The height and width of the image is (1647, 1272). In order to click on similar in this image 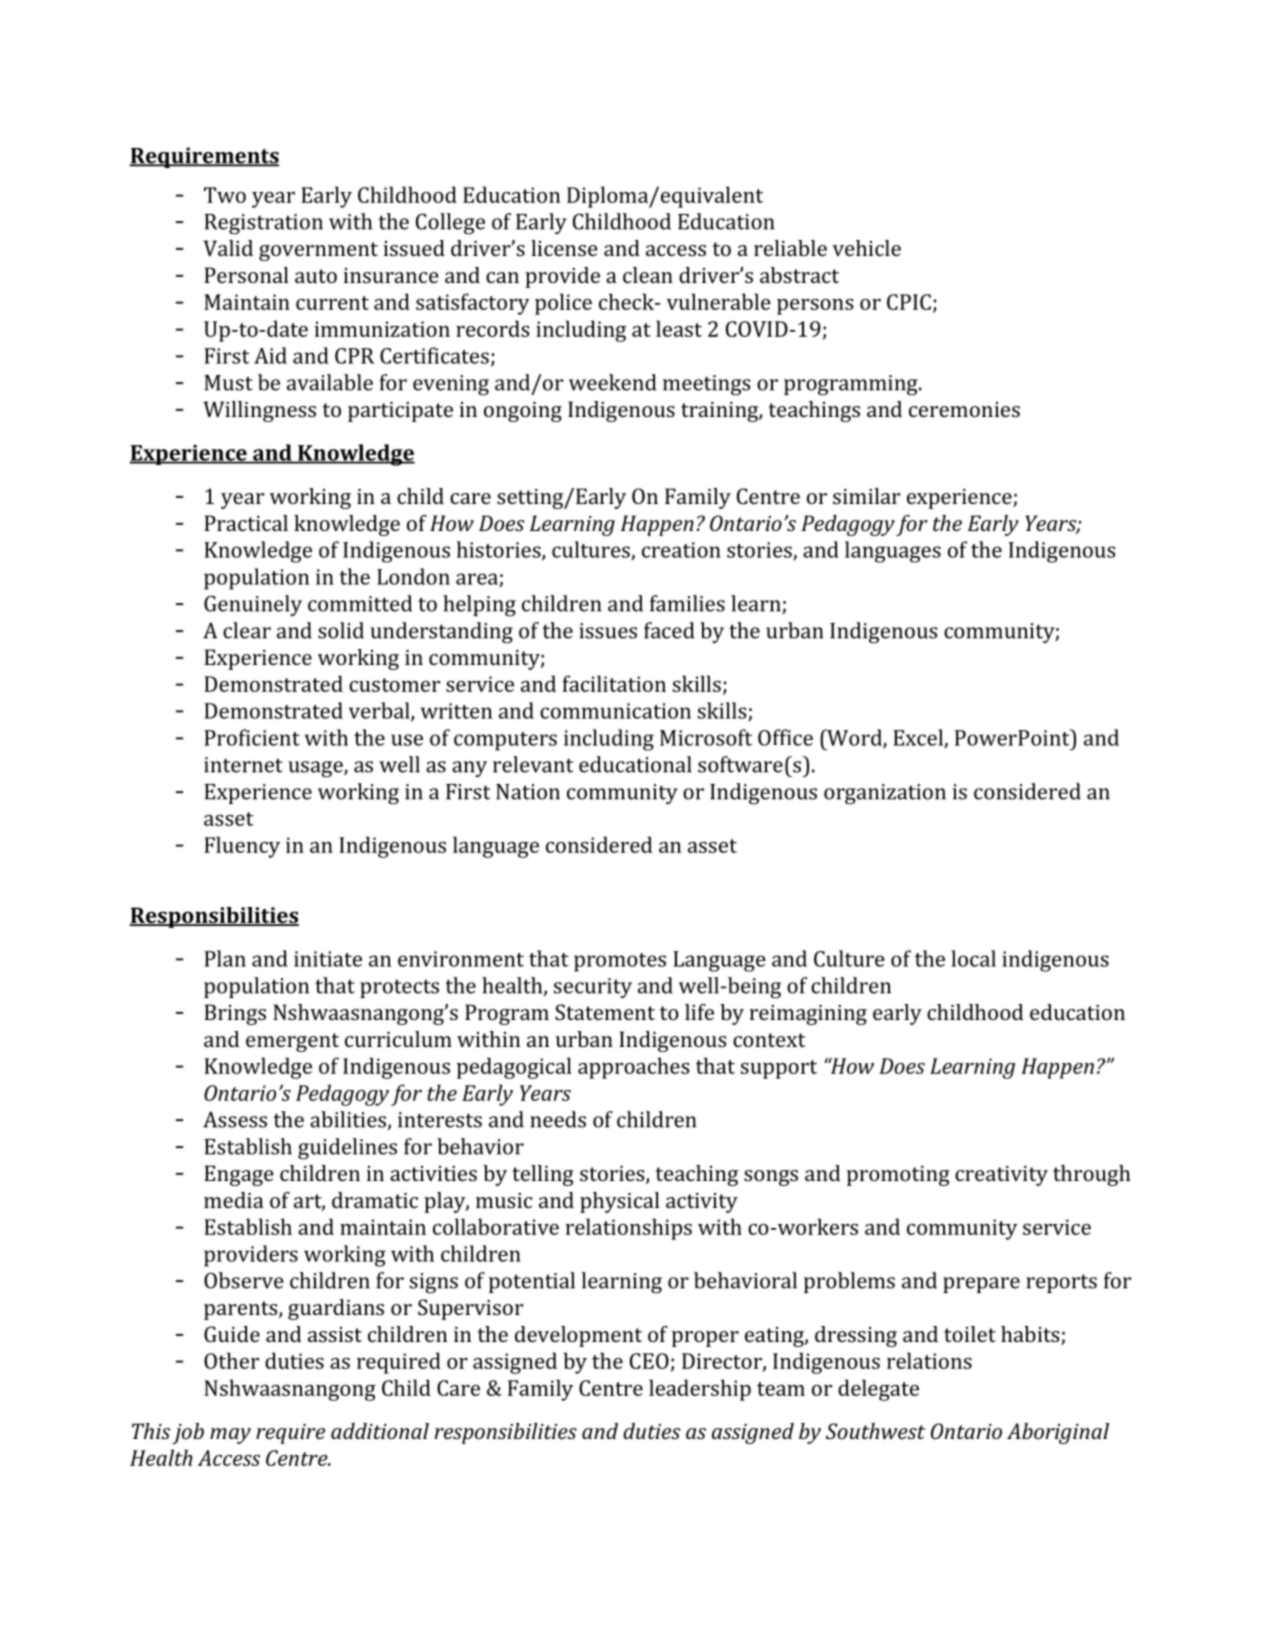, I will do `click(866, 496)`.
